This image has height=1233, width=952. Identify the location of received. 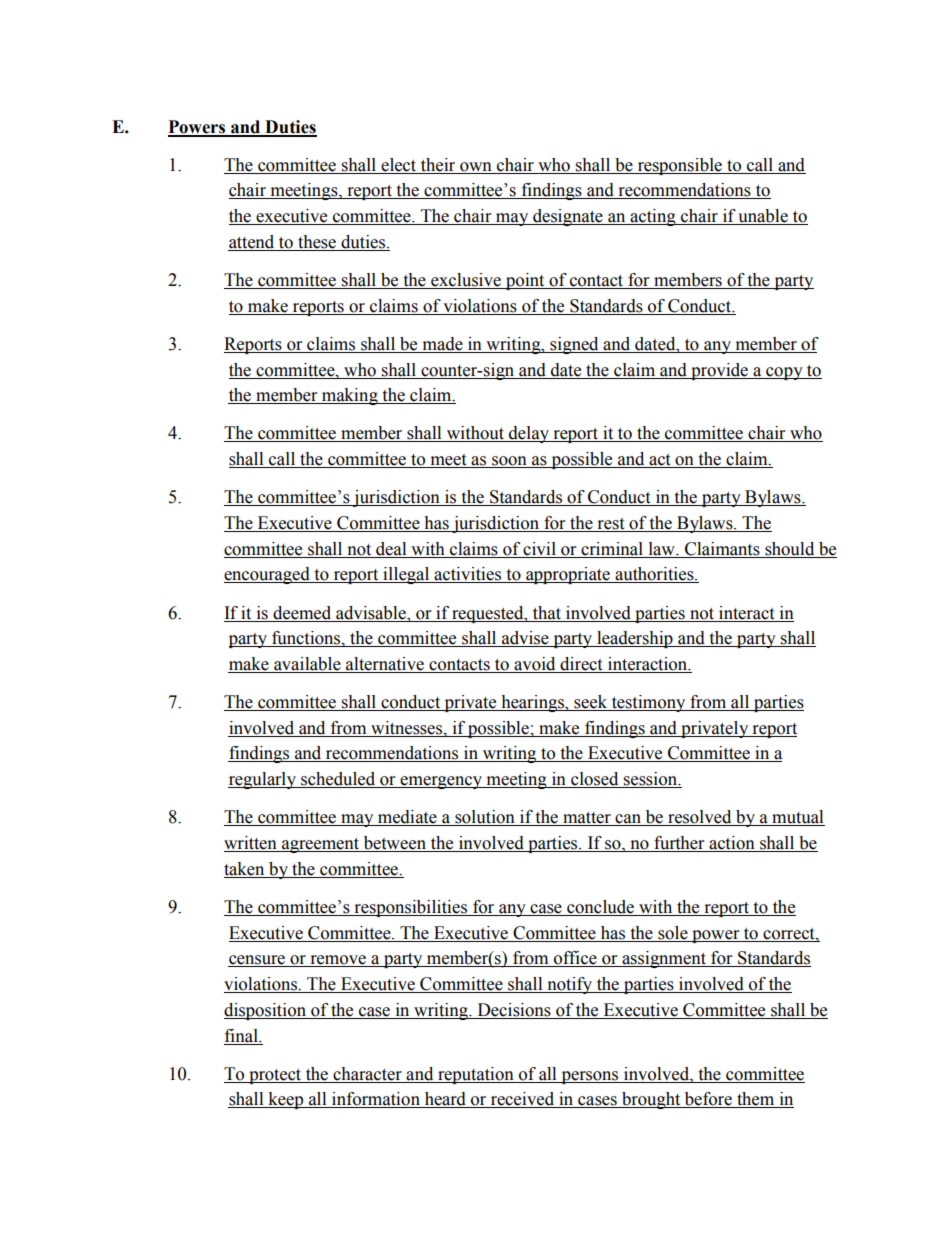
(522, 1100).
